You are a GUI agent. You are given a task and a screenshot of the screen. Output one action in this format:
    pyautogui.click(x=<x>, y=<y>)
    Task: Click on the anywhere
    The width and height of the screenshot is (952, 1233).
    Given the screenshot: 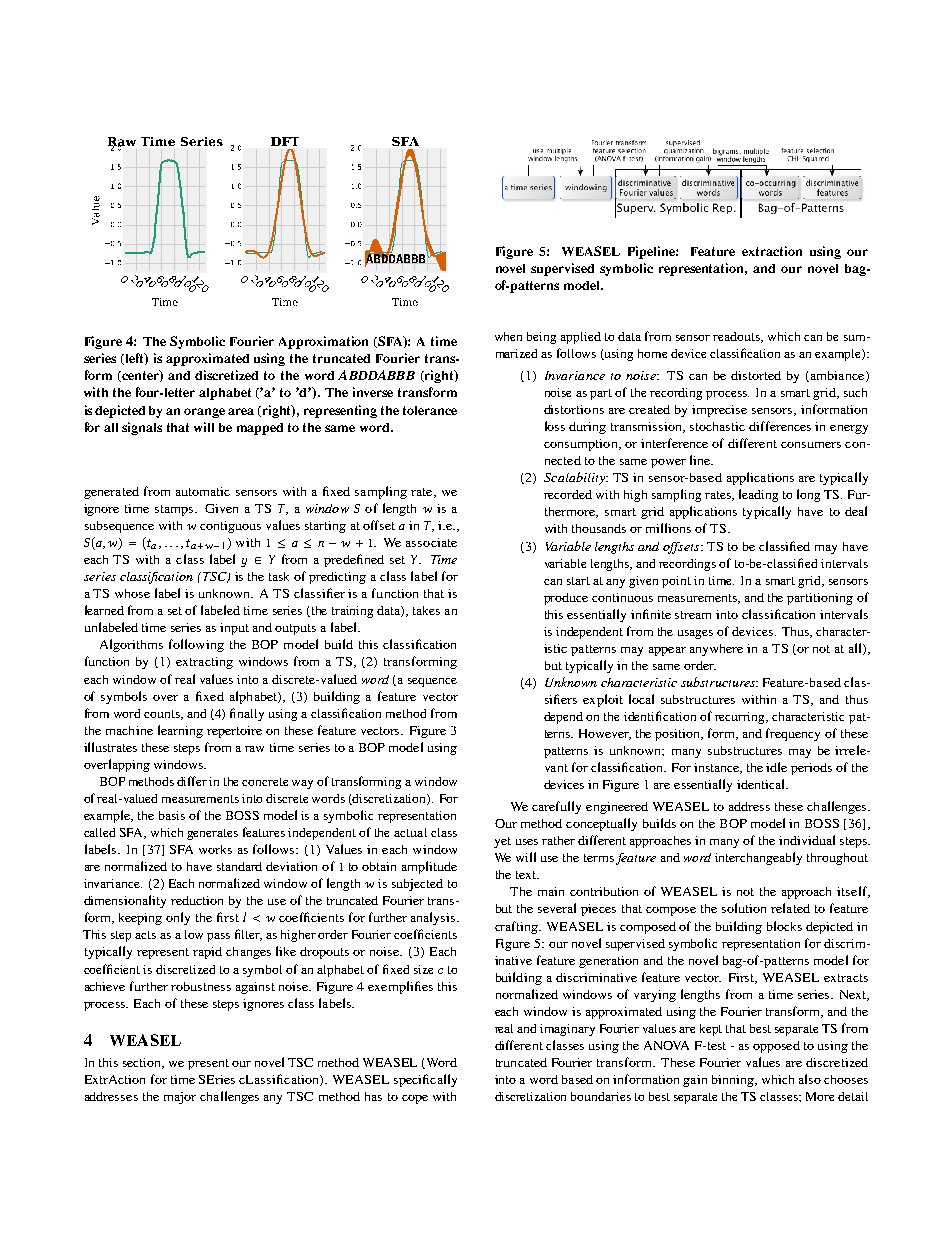 What is the action you would take?
    pyautogui.click(x=716, y=650)
